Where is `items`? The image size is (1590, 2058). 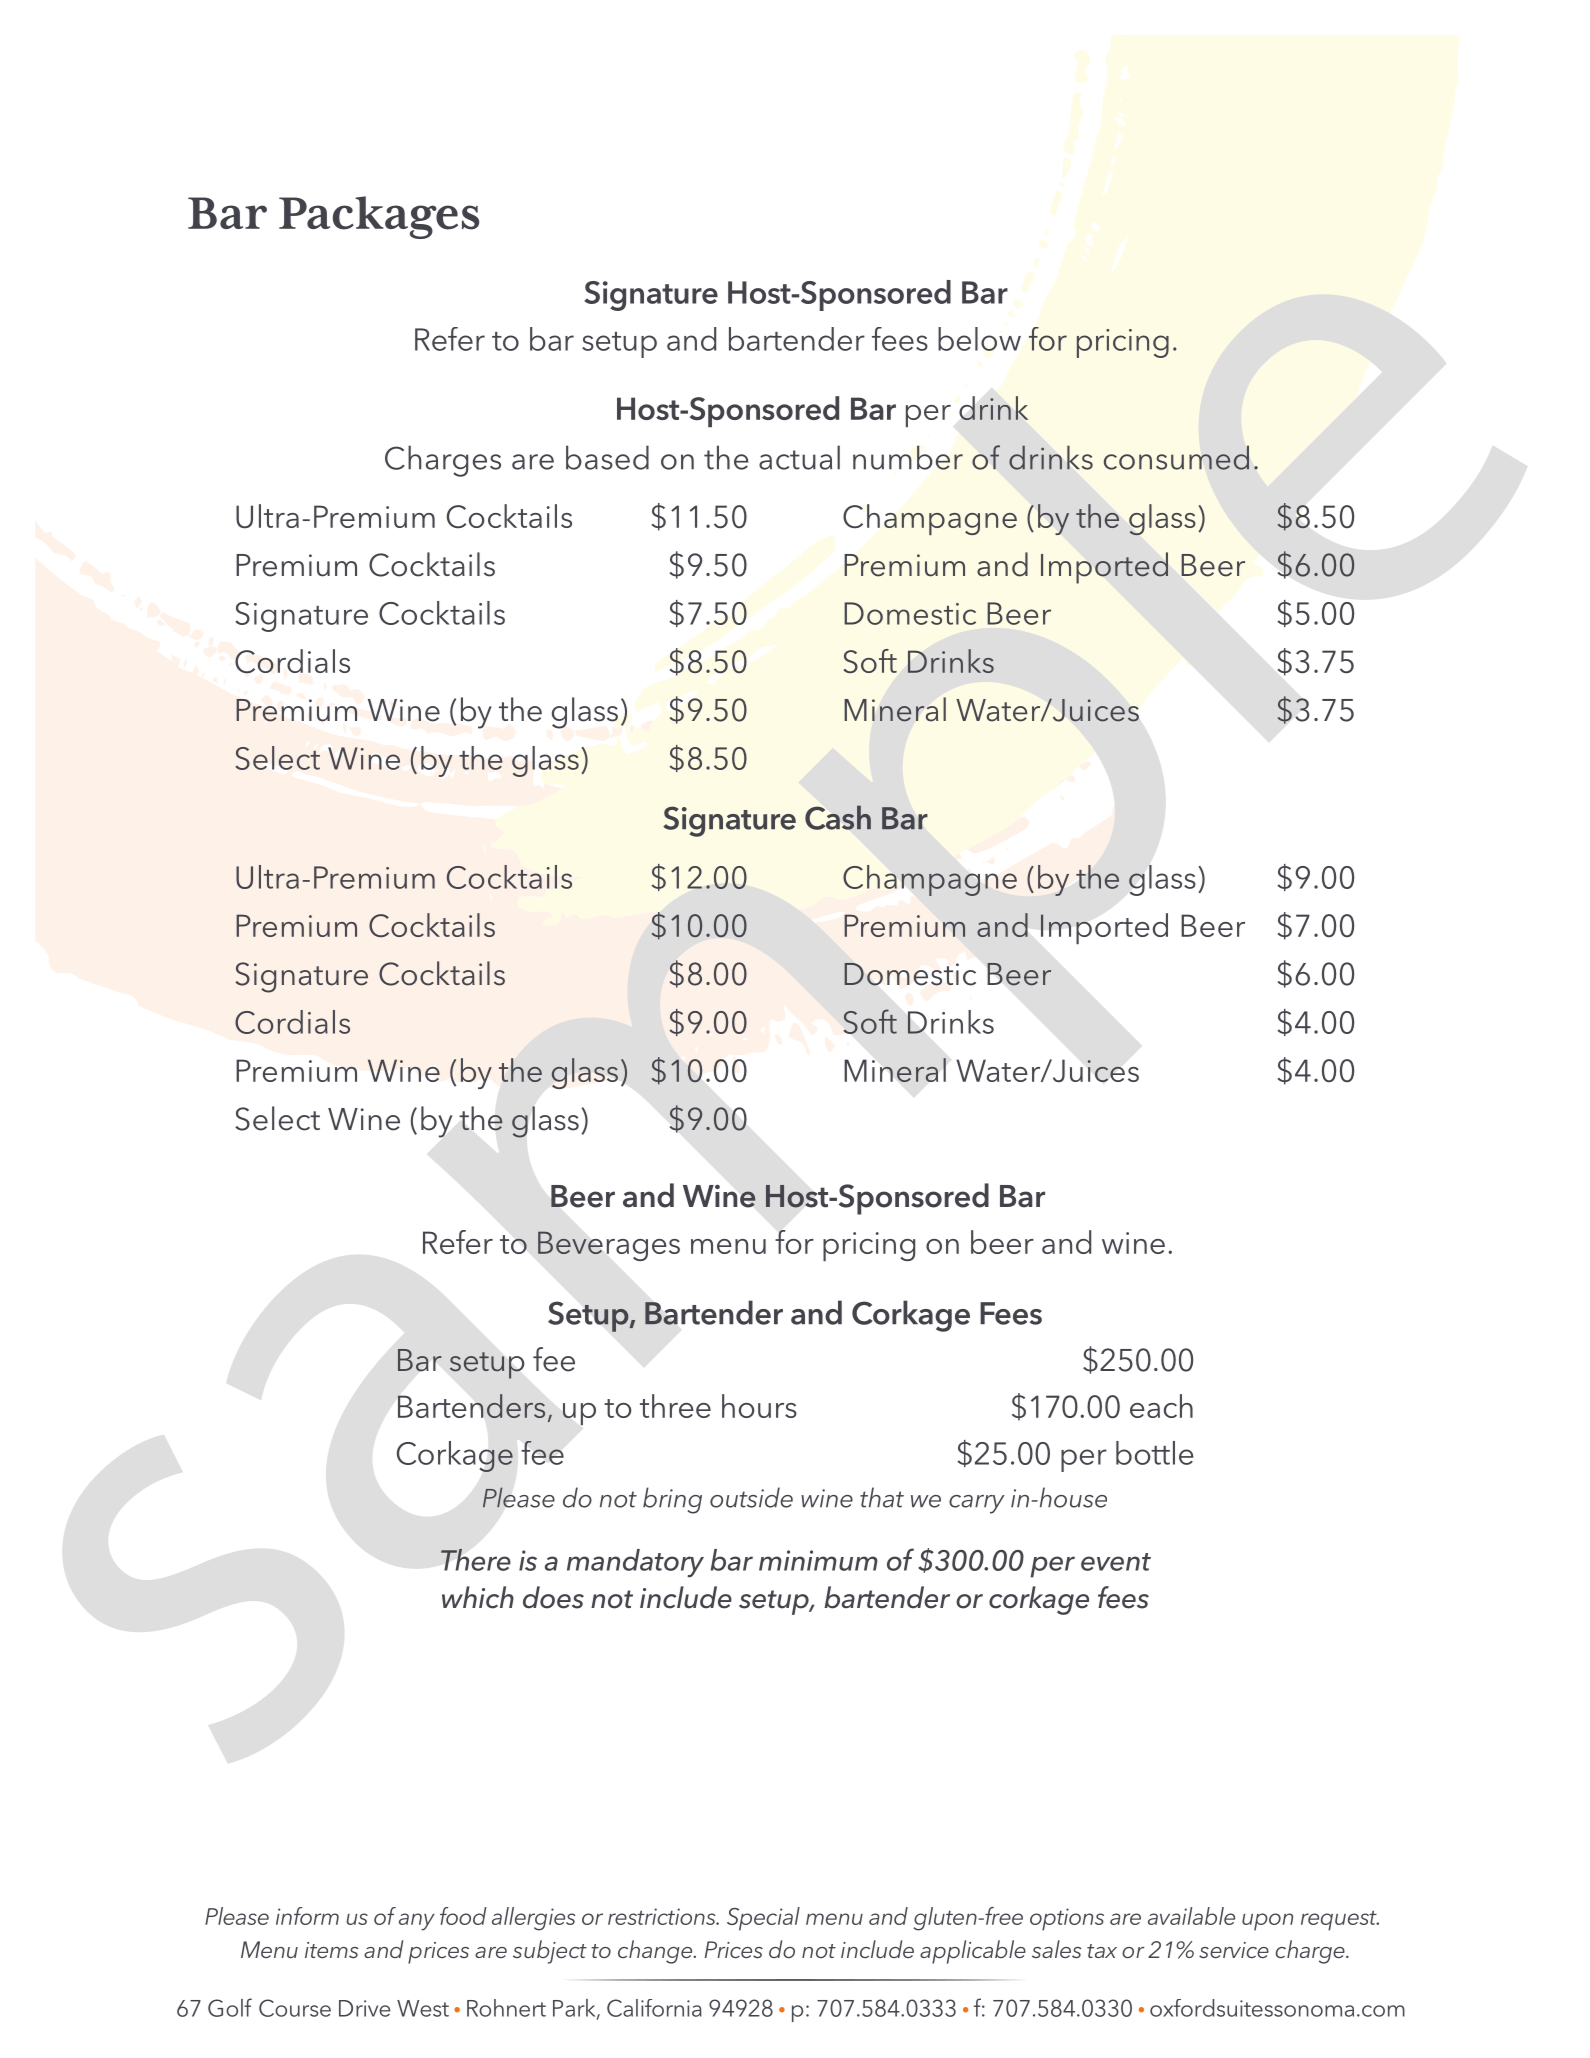 items is located at coordinates (332, 1950).
